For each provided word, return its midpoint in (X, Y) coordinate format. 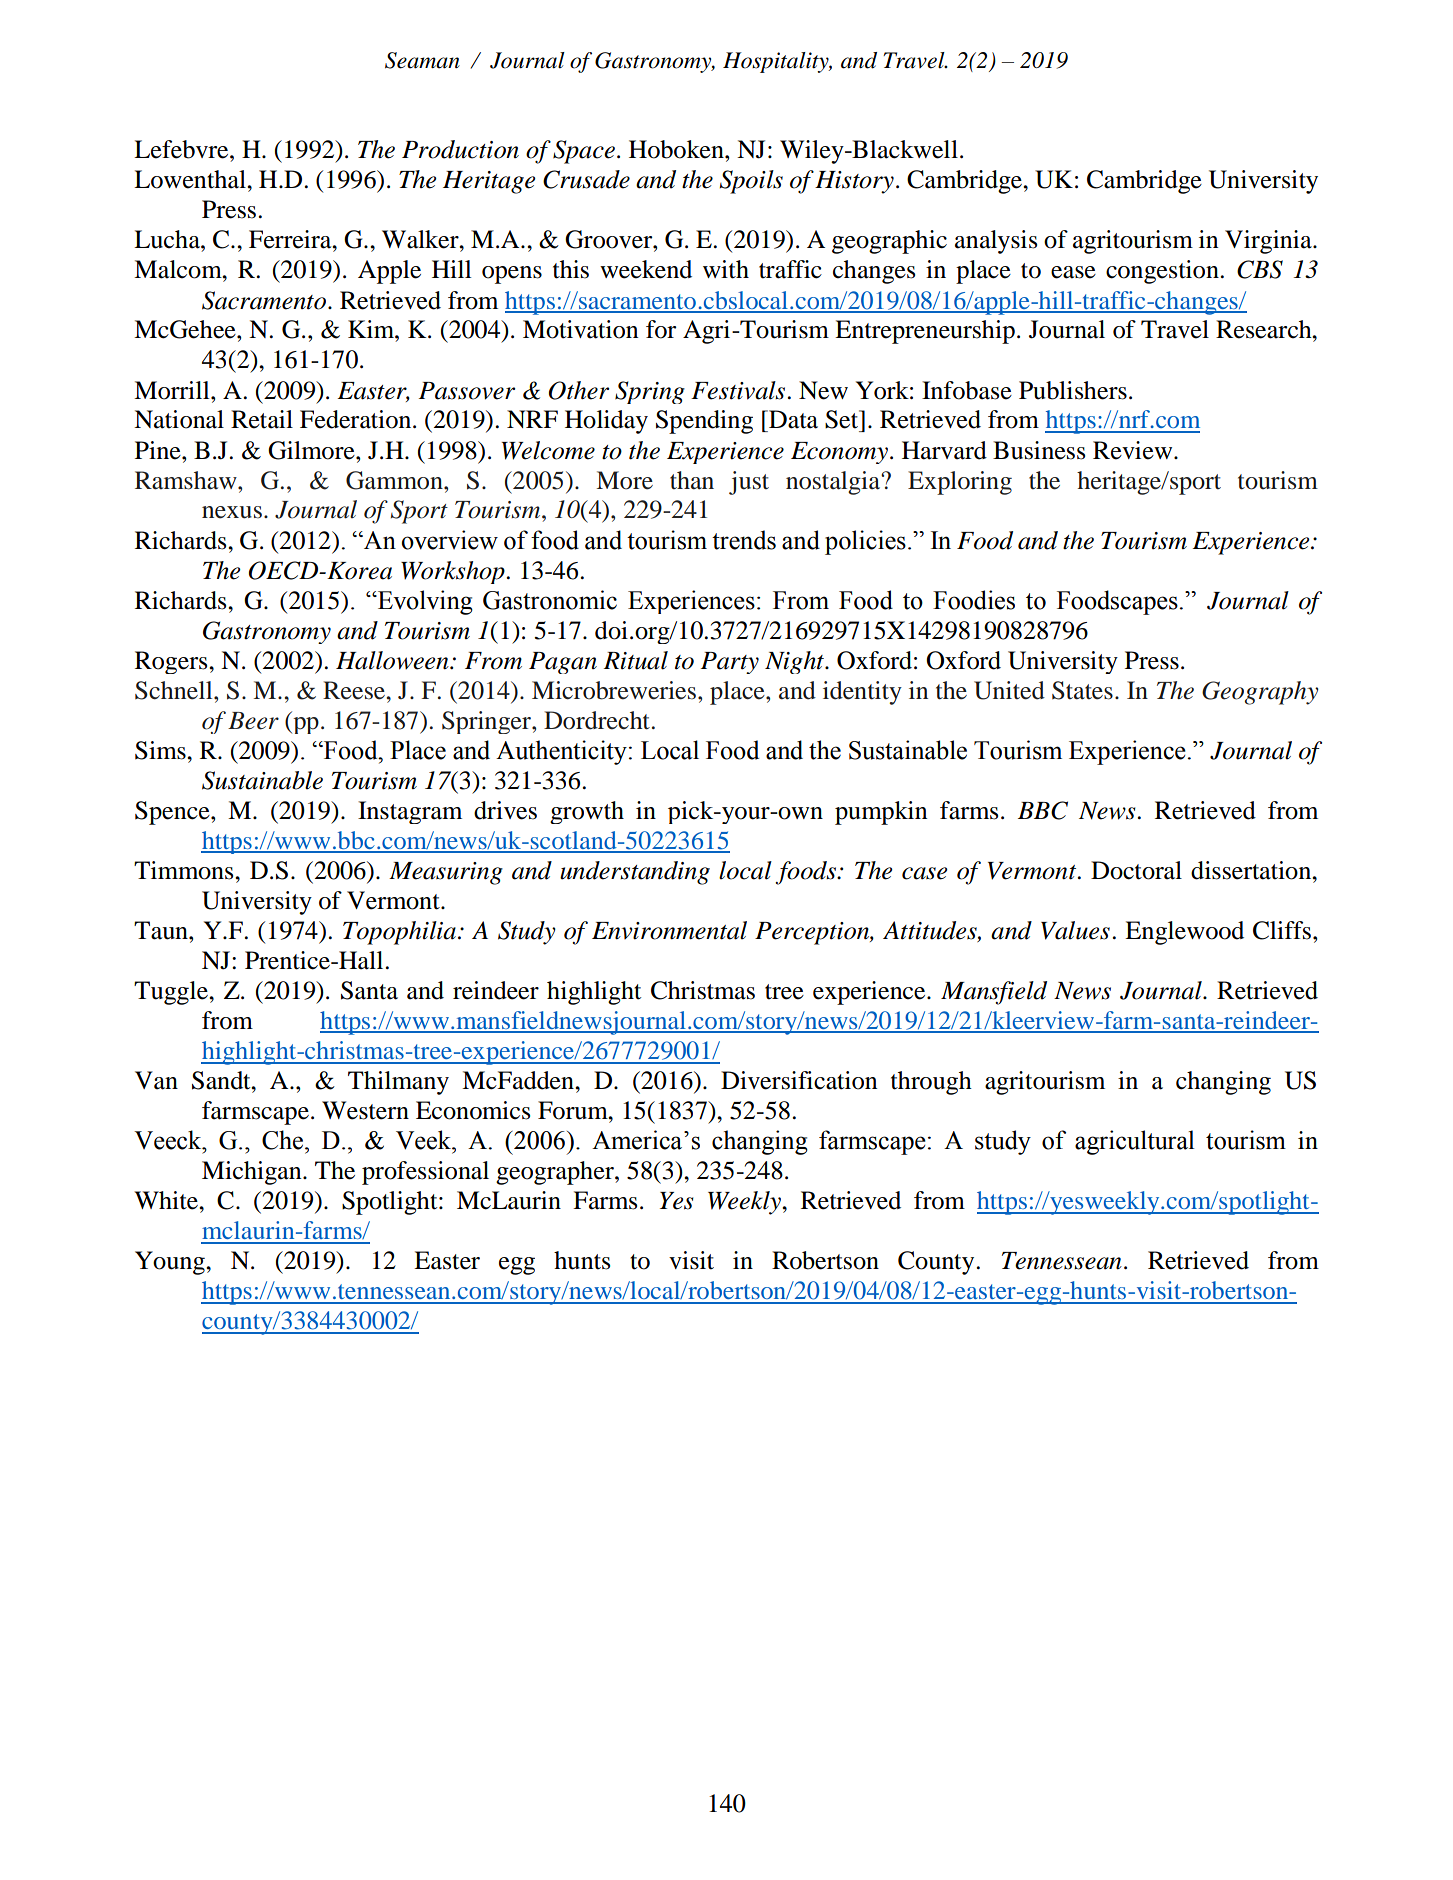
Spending (704, 422)
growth (587, 812)
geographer (556, 1173)
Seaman (422, 60)
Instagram (410, 812)
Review (1134, 450)
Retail (262, 419)
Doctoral (1136, 870)
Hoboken (677, 149)
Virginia (1269, 242)
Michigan (253, 1173)
